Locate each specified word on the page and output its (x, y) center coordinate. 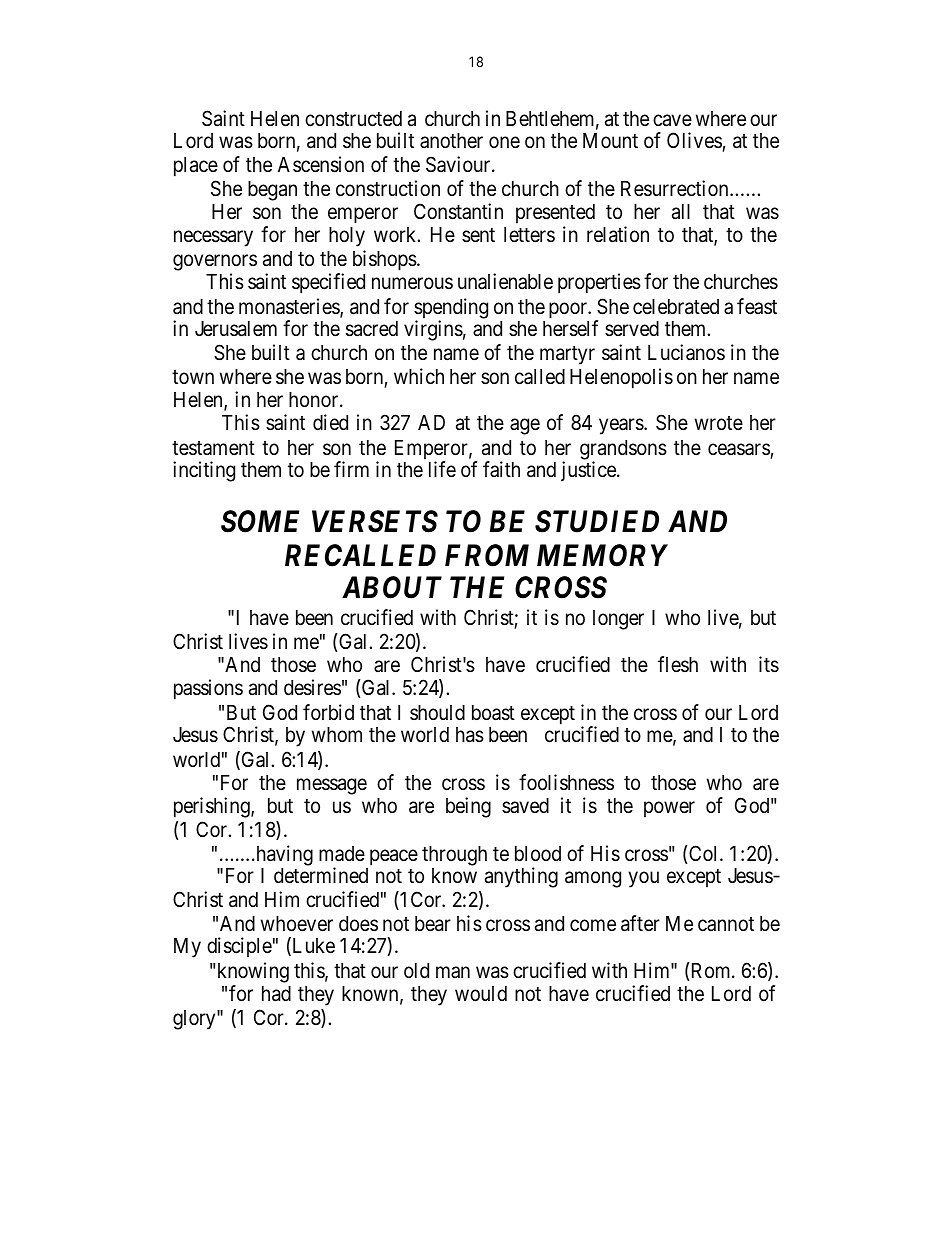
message (332, 786)
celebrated (676, 307)
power (669, 810)
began (272, 191)
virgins (433, 330)
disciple (239, 947)
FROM (487, 555)
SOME (260, 521)
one (504, 142)
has (470, 735)
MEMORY (602, 555)
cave (672, 120)
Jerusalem (236, 329)
